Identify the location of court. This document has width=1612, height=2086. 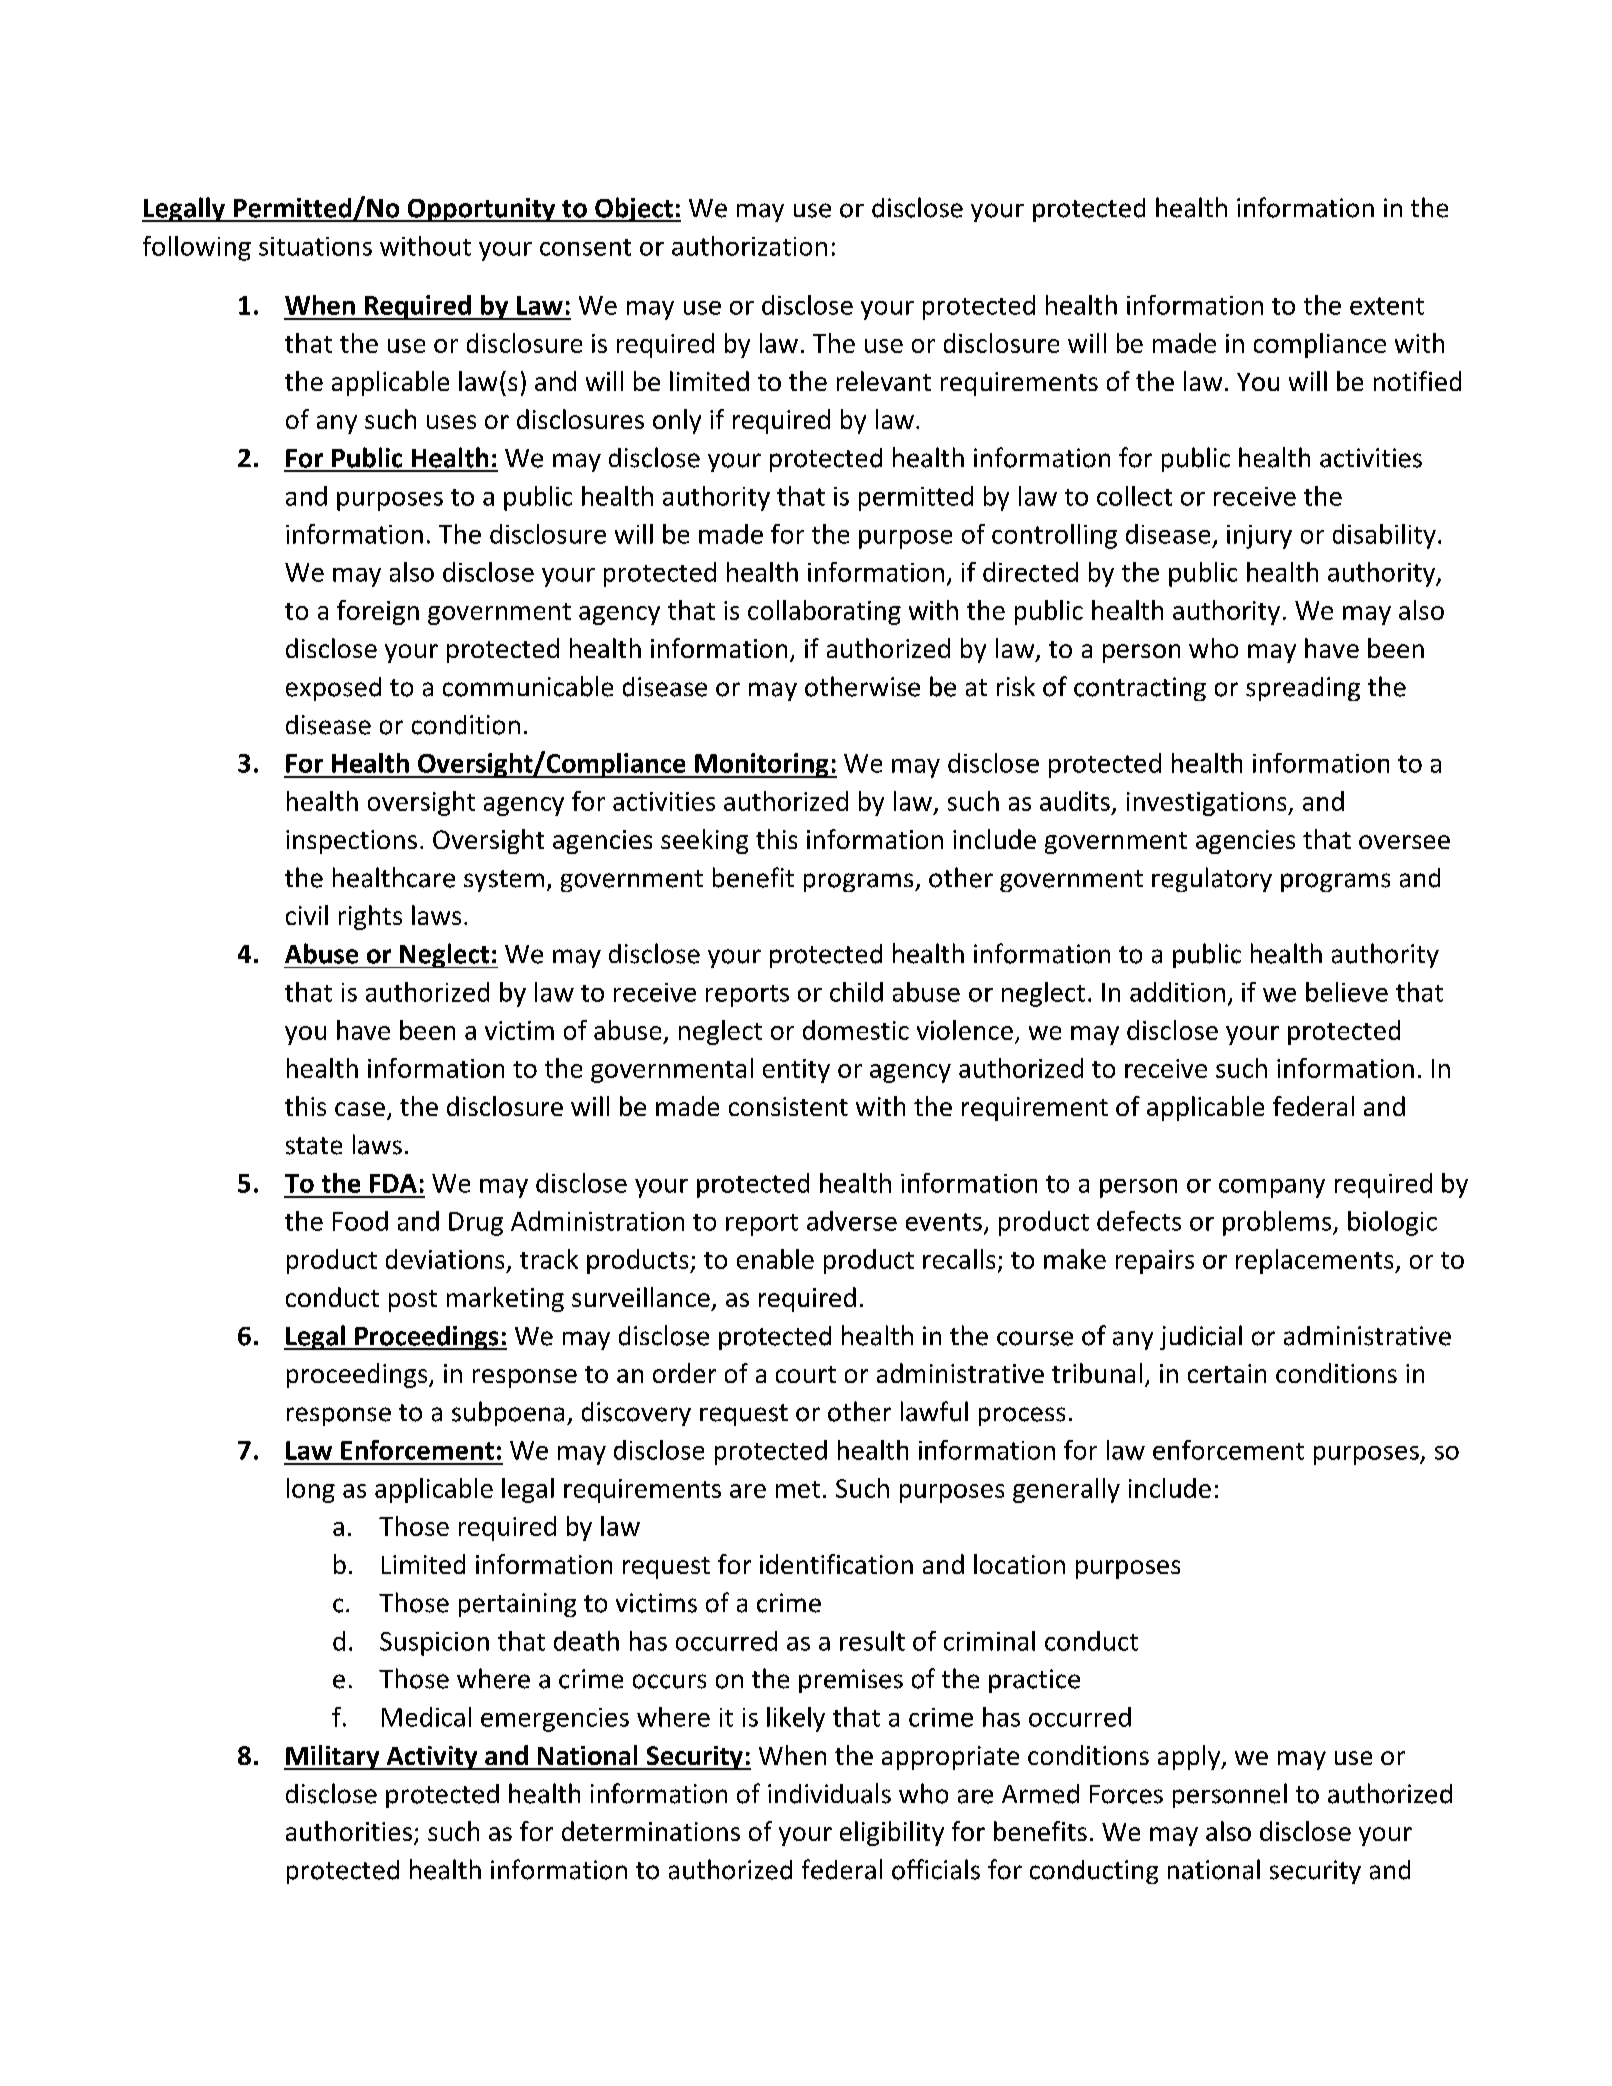
(806, 1374).
